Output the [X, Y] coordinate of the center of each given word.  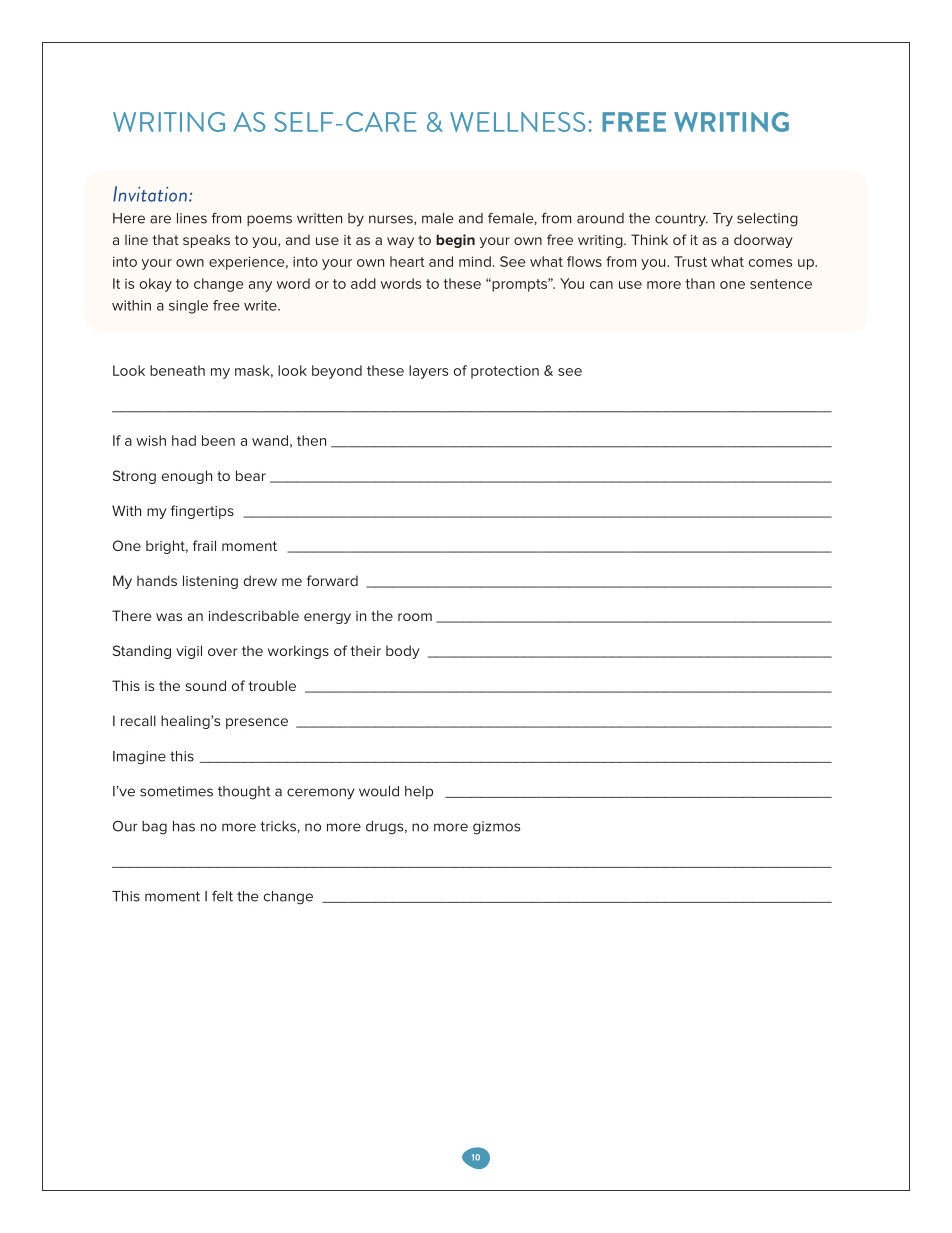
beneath [177, 370]
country [681, 220]
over [222, 652]
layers [428, 372]
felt [222, 896]
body [403, 652]
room [415, 617]
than [700, 283]
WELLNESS [517, 122]
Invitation [151, 194]
